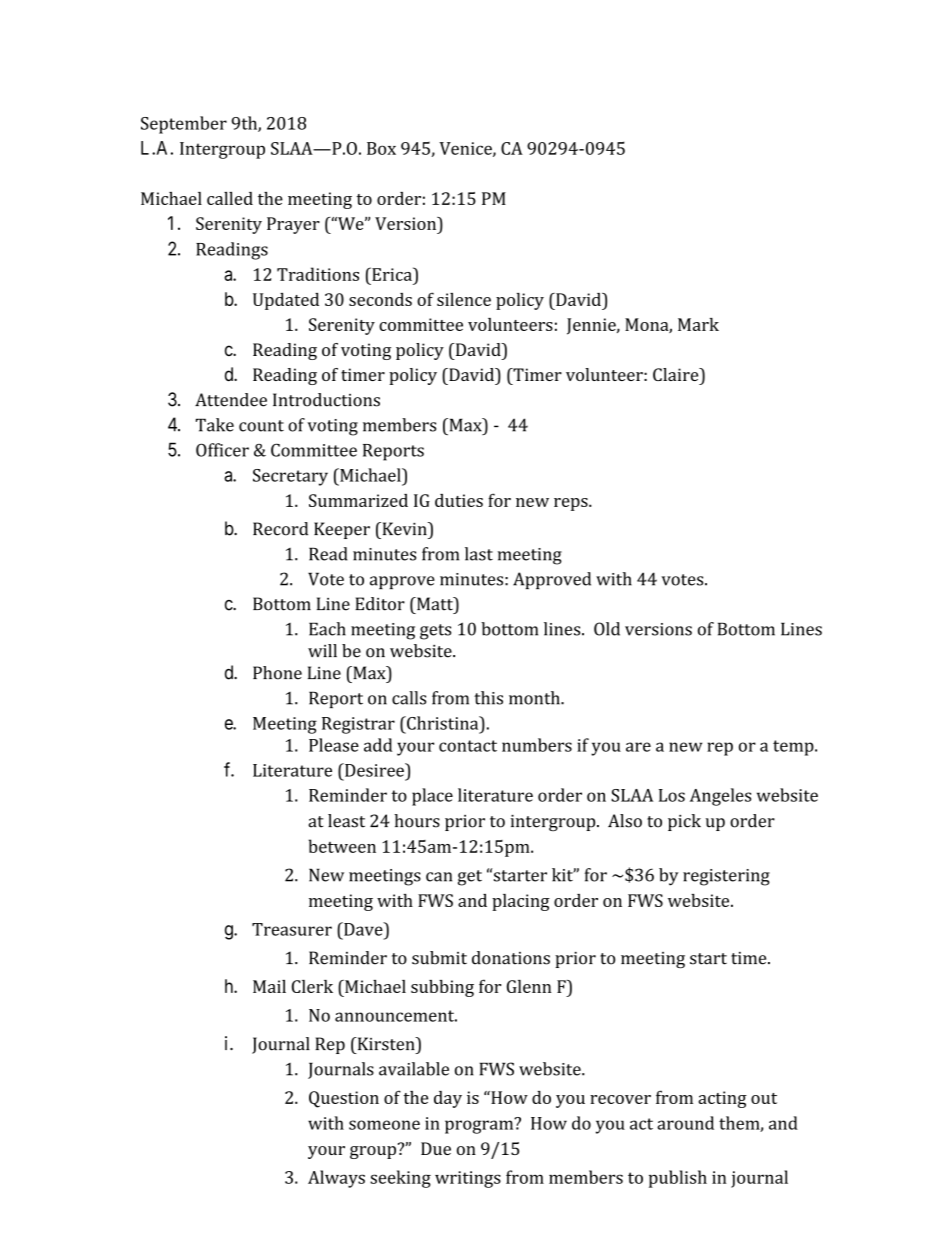  I want to click on called, so click(230, 198).
